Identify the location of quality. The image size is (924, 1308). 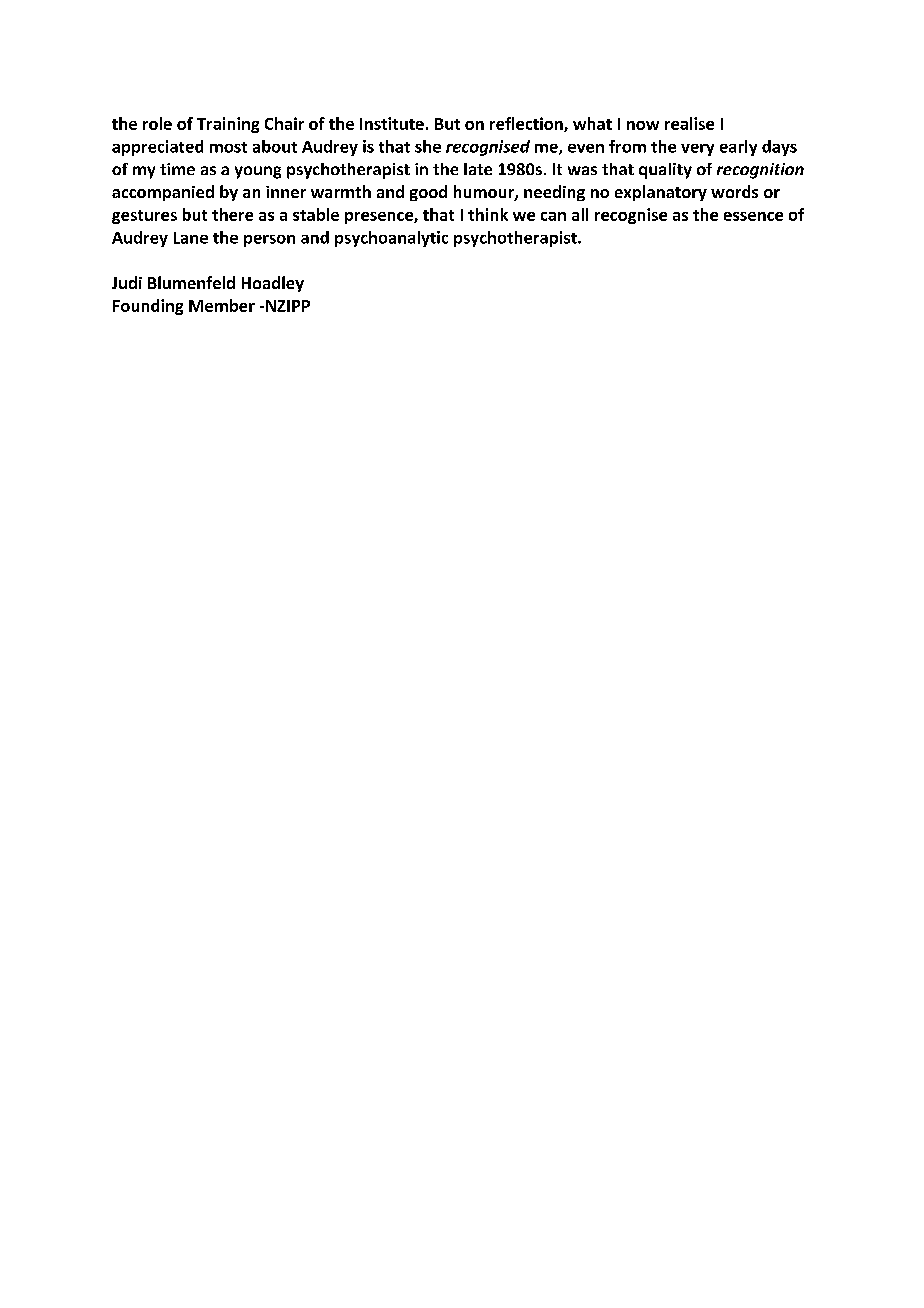
(665, 171).
